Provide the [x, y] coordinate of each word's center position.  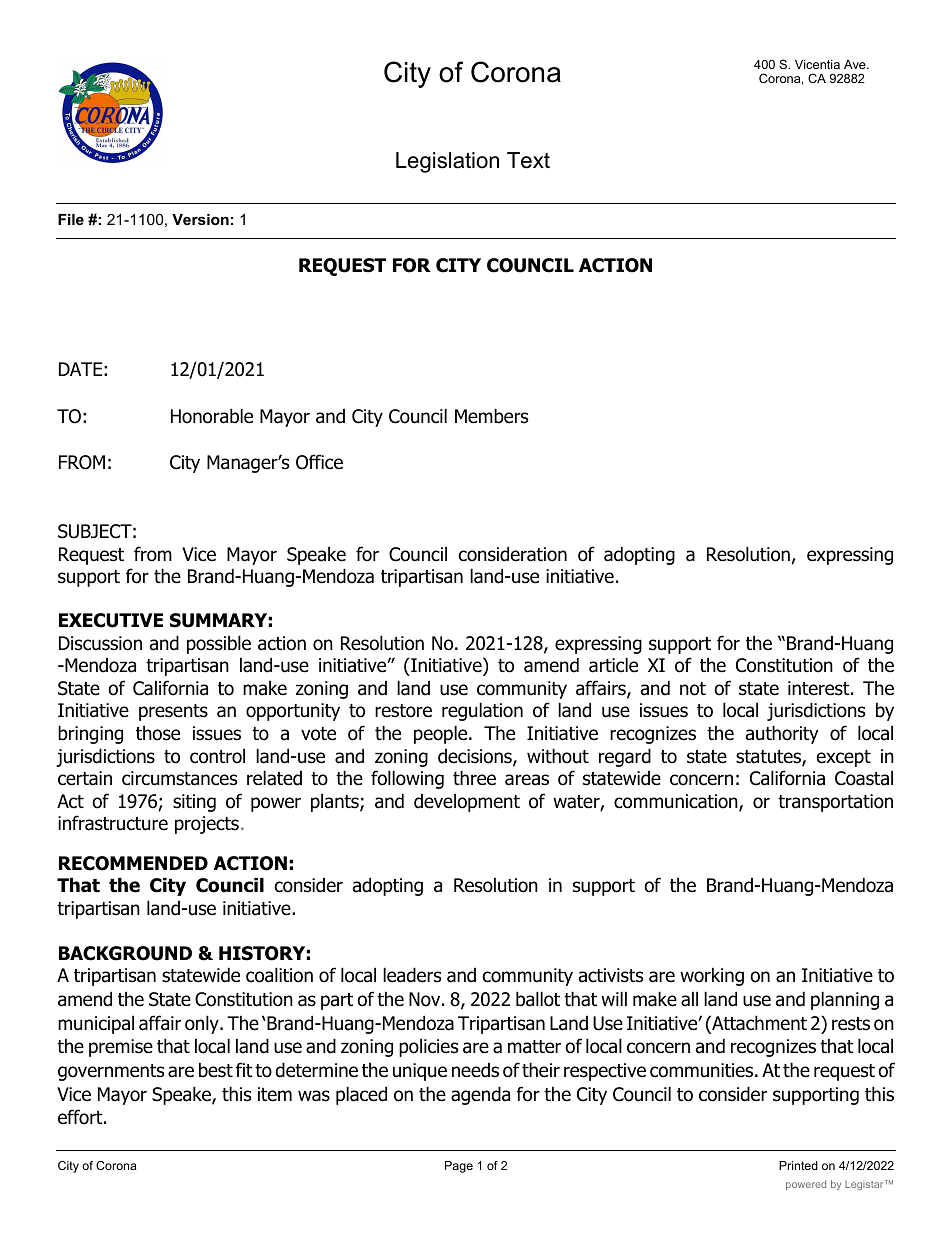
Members [491, 416]
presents [173, 712]
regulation [482, 711]
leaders [412, 975]
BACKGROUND [125, 953]
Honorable [212, 416]
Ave [856, 64]
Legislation [447, 162]
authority [782, 734]
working [712, 976]
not [693, 689]
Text [528, 160]
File [71, 219]
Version [200, 219]
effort [81, 1117]
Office [319, 462]
